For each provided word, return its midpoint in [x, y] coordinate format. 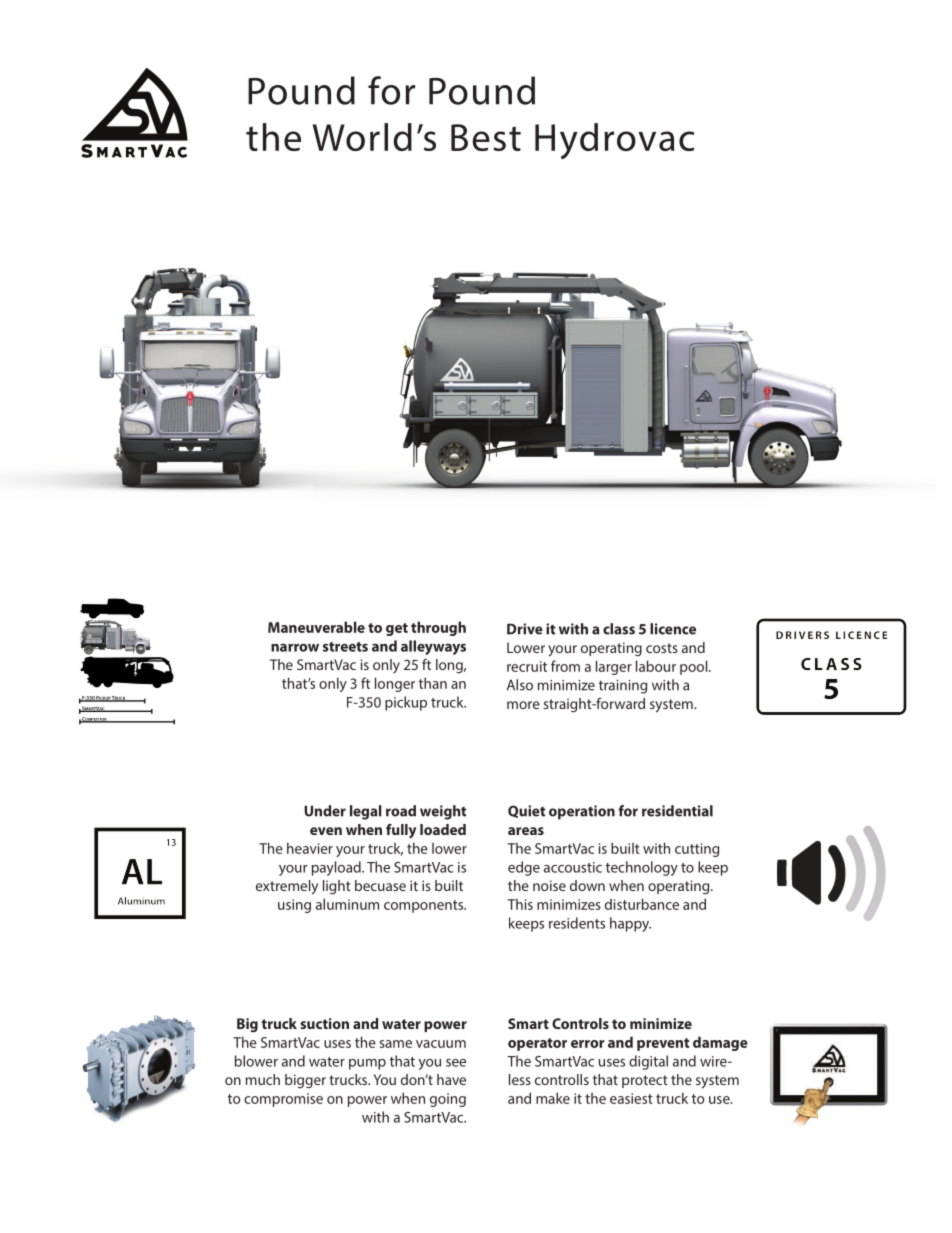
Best [486, 137]
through [438, 628]
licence [673, 629]
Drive [525, 629]
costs [662, 648]
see [456, 1063]
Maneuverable [316, 627]
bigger [305, 1081]
